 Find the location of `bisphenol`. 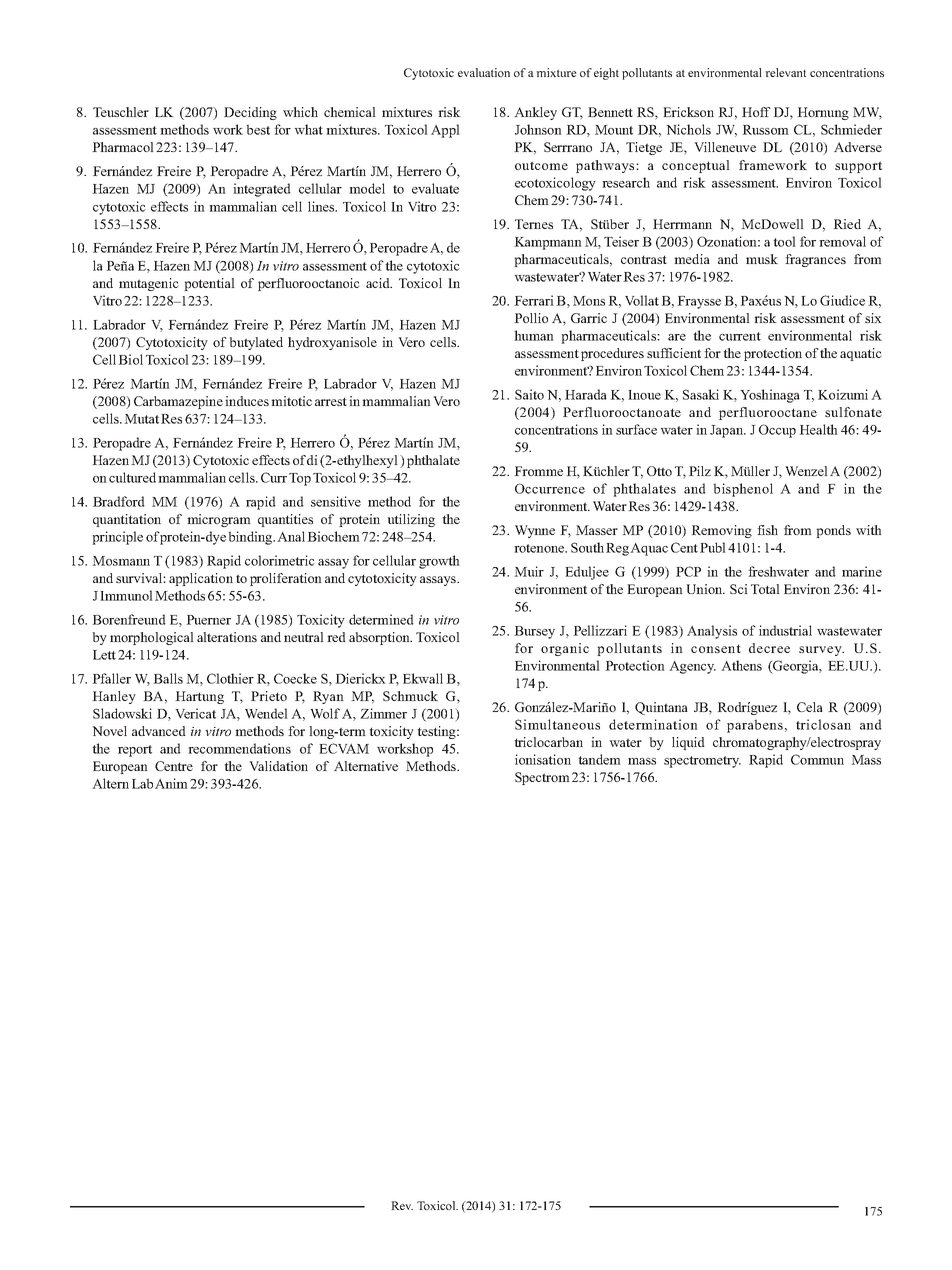

bisphenol is located at coordinates (743, 490).
